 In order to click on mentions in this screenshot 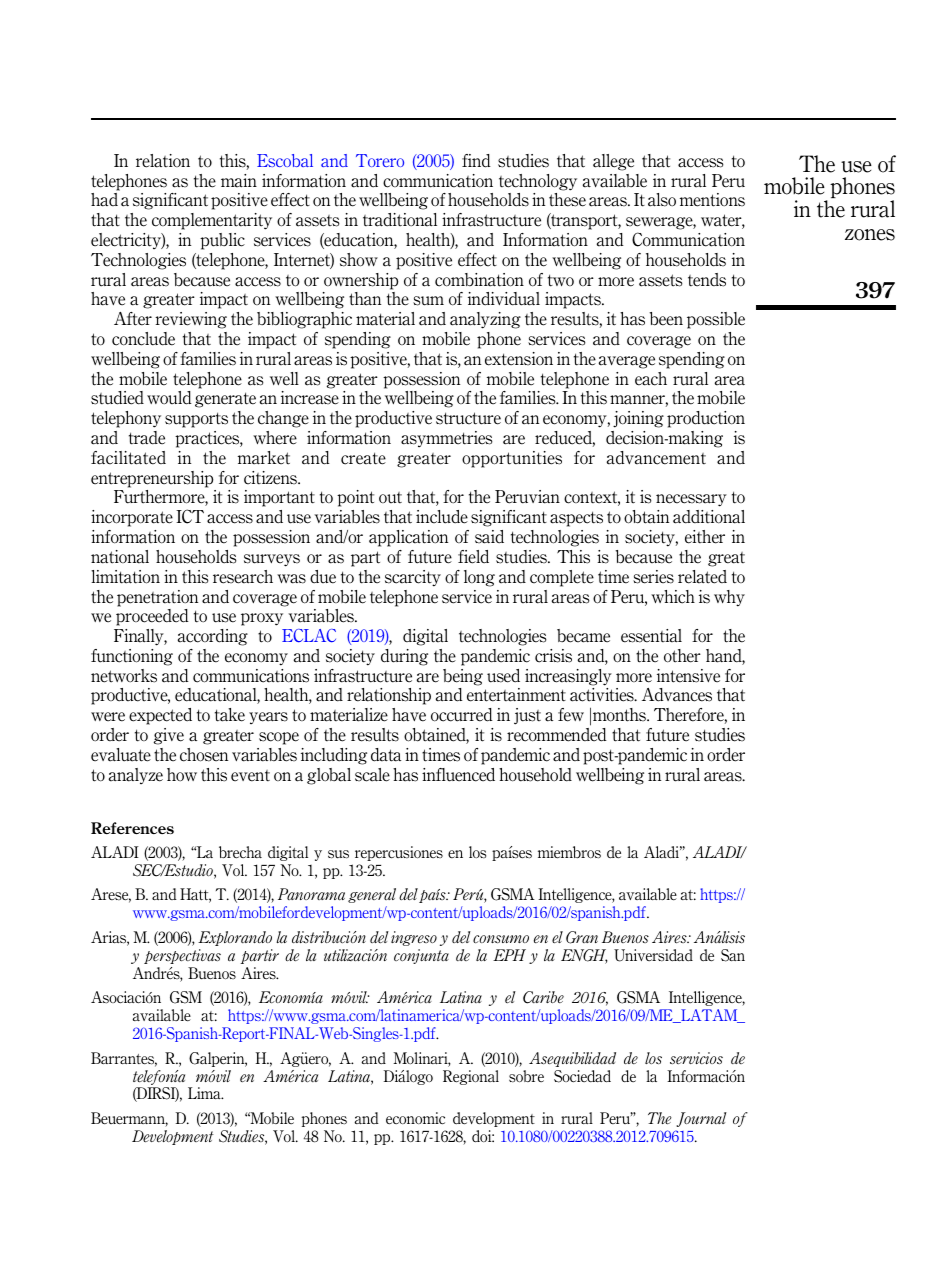, I will do `click(712, 200)`.
